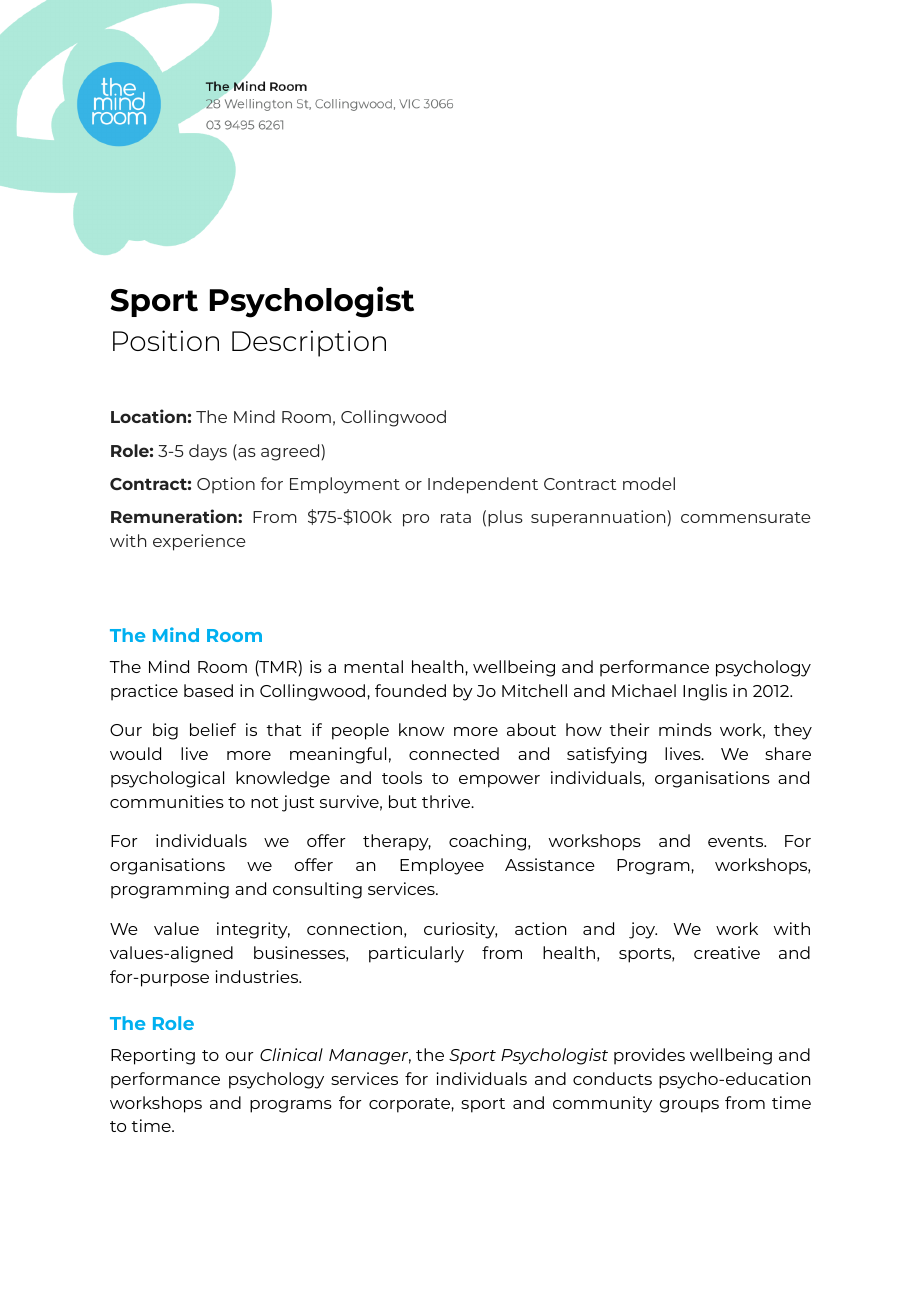  Describe the element at coordinates (153, 1056) in the image. I see `Reporting` at that location.
